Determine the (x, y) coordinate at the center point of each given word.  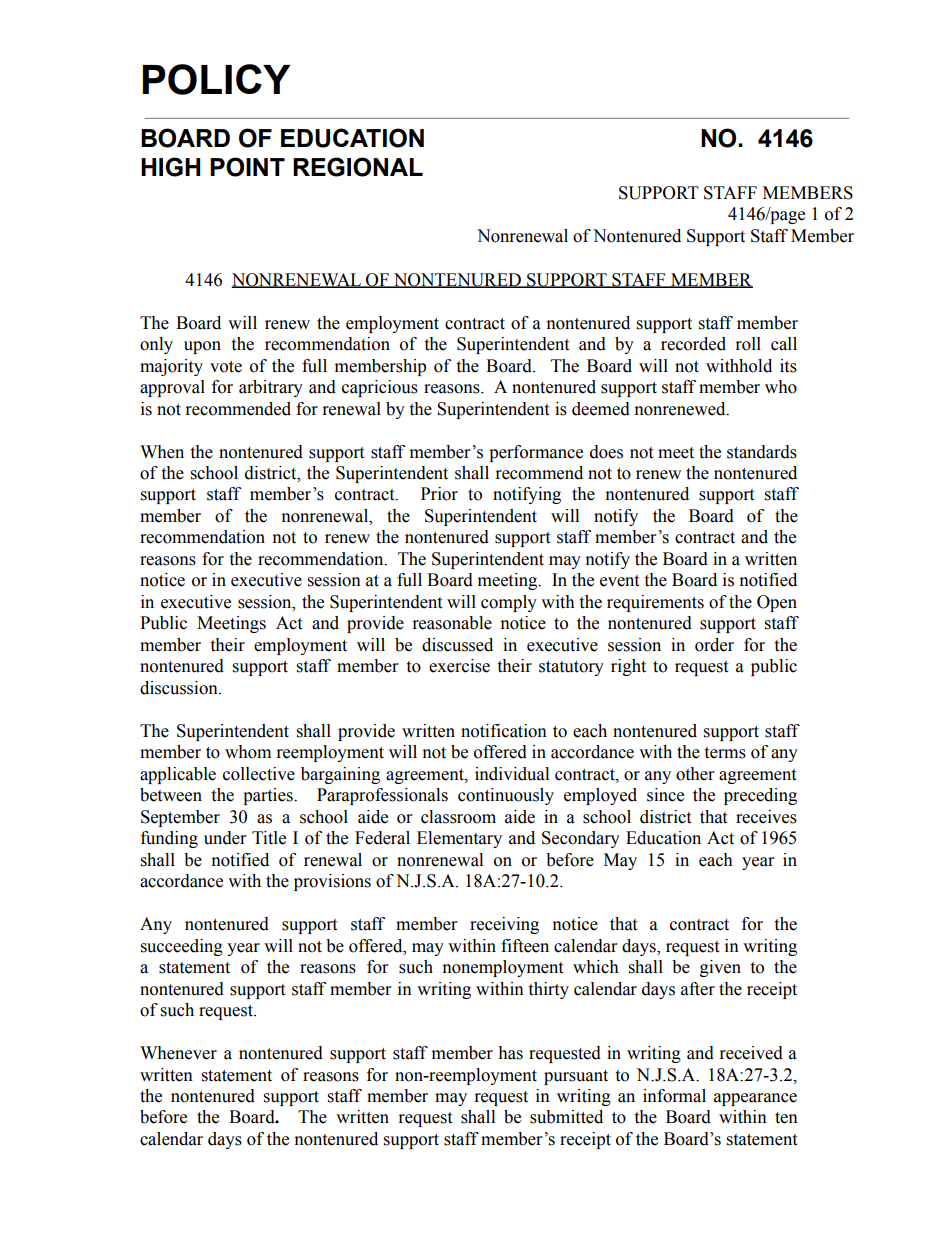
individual (512, 774)
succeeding (182, 947)
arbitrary (271, 388)
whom (248, 752)
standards (762, 452)
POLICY (216, 79)
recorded (693, 344)
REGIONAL (358, 167)
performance (536, 453)
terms (725, 753)
